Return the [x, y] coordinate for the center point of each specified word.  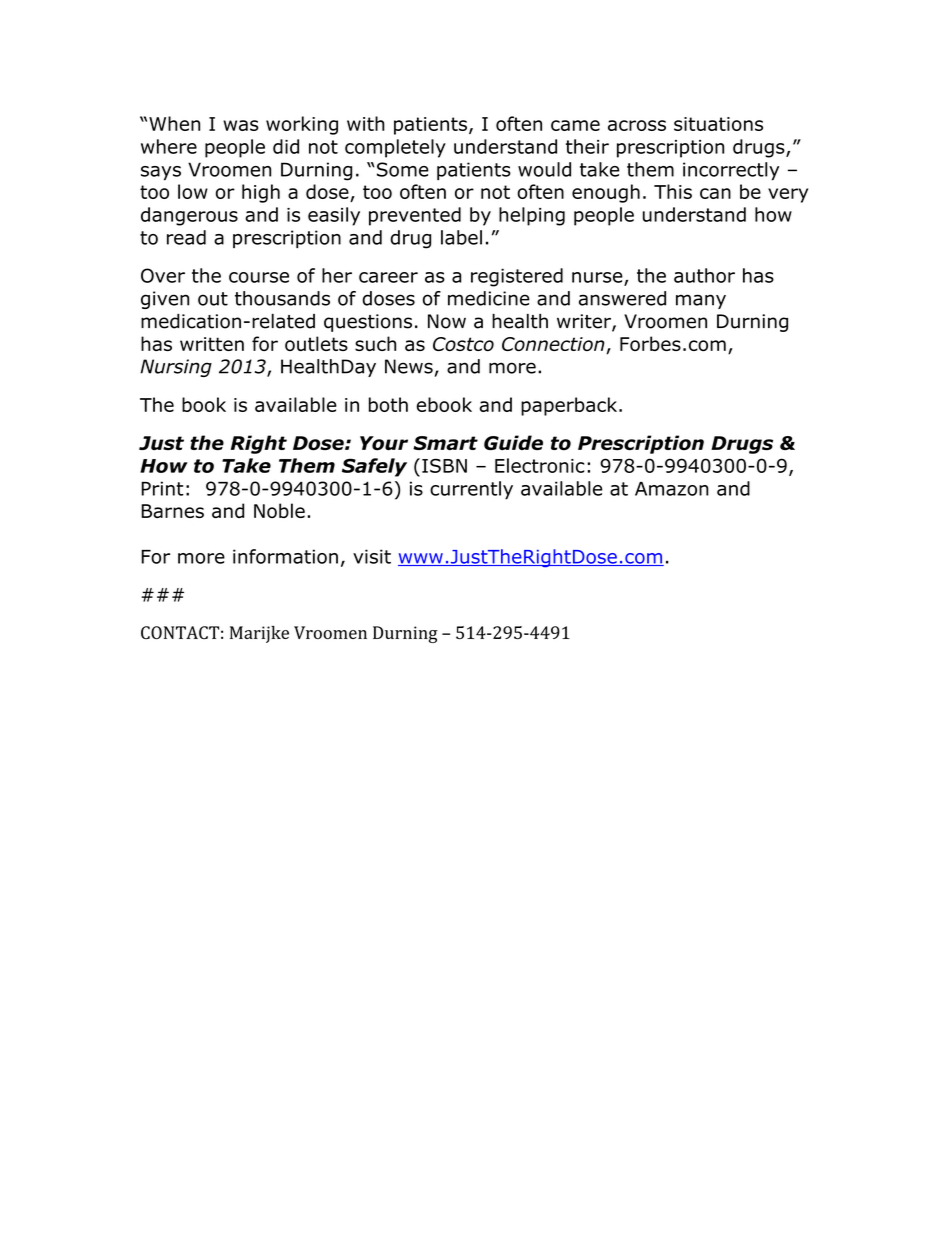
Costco [463, 344]
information [285, 556]
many [701, 301]
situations [718, 124]
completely [395, 148]
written [212, 344]
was [241, 125]
